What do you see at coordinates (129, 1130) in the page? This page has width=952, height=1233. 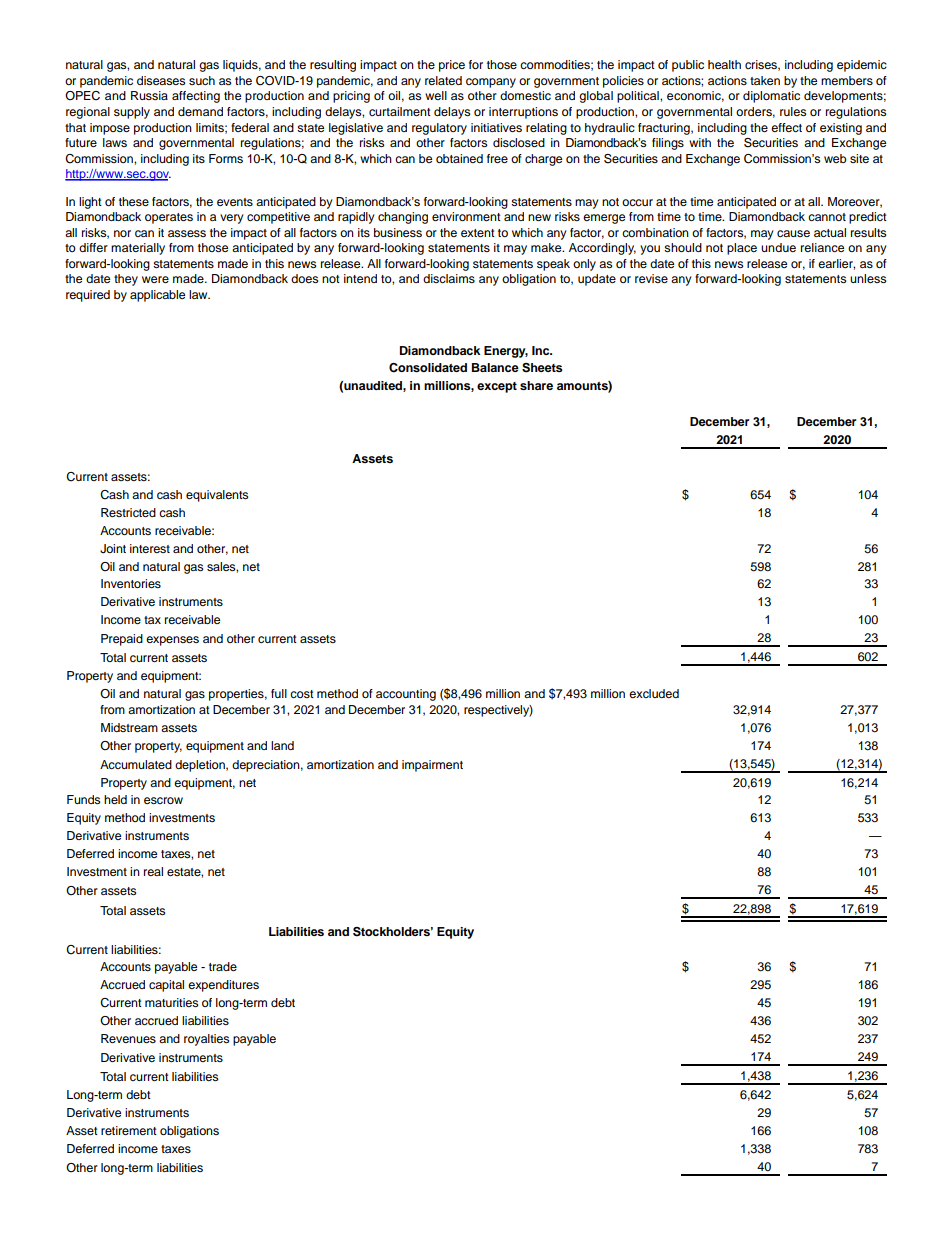 I see `retirement` at bounding box center [129, 1130].
